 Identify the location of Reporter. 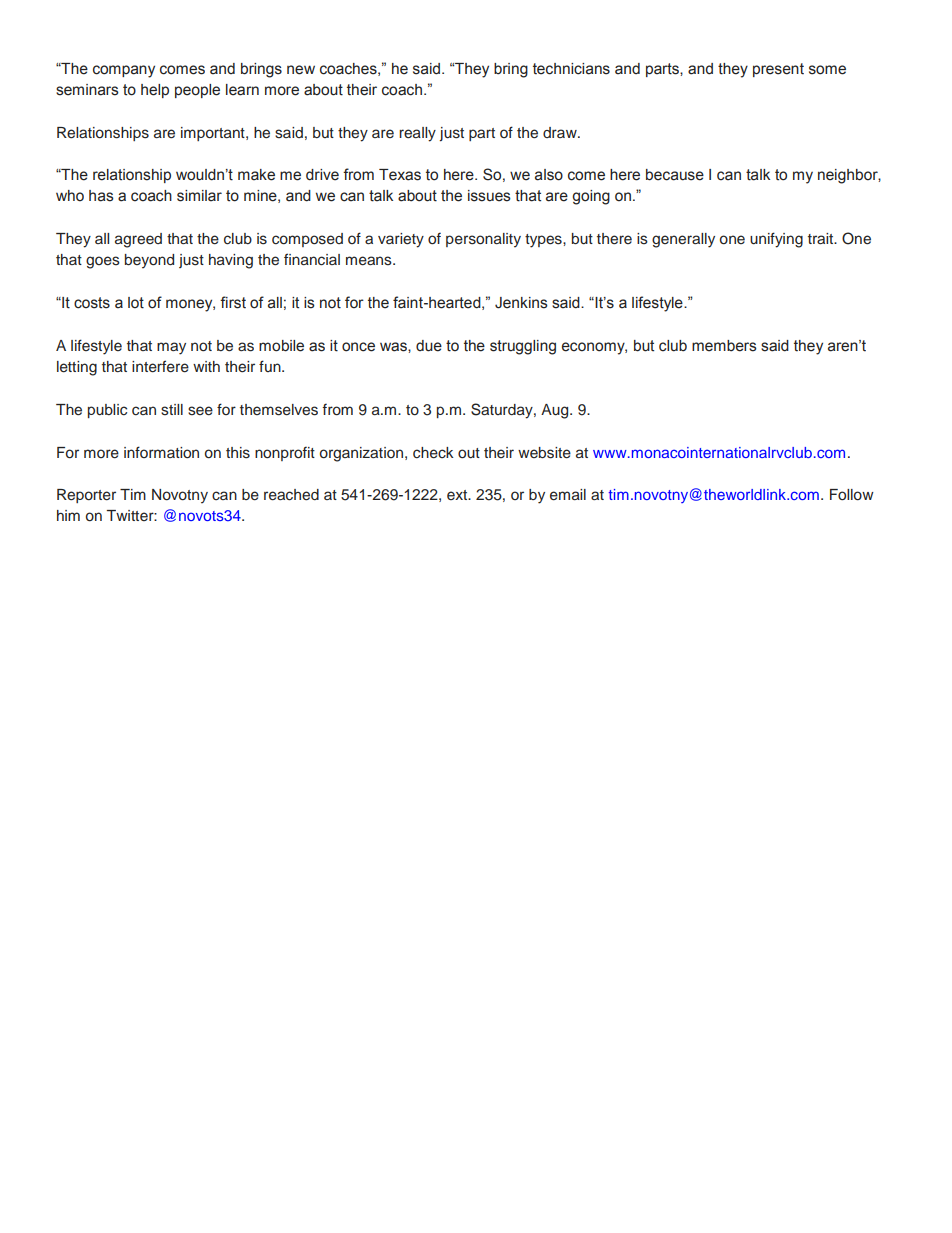
(86, 496).
